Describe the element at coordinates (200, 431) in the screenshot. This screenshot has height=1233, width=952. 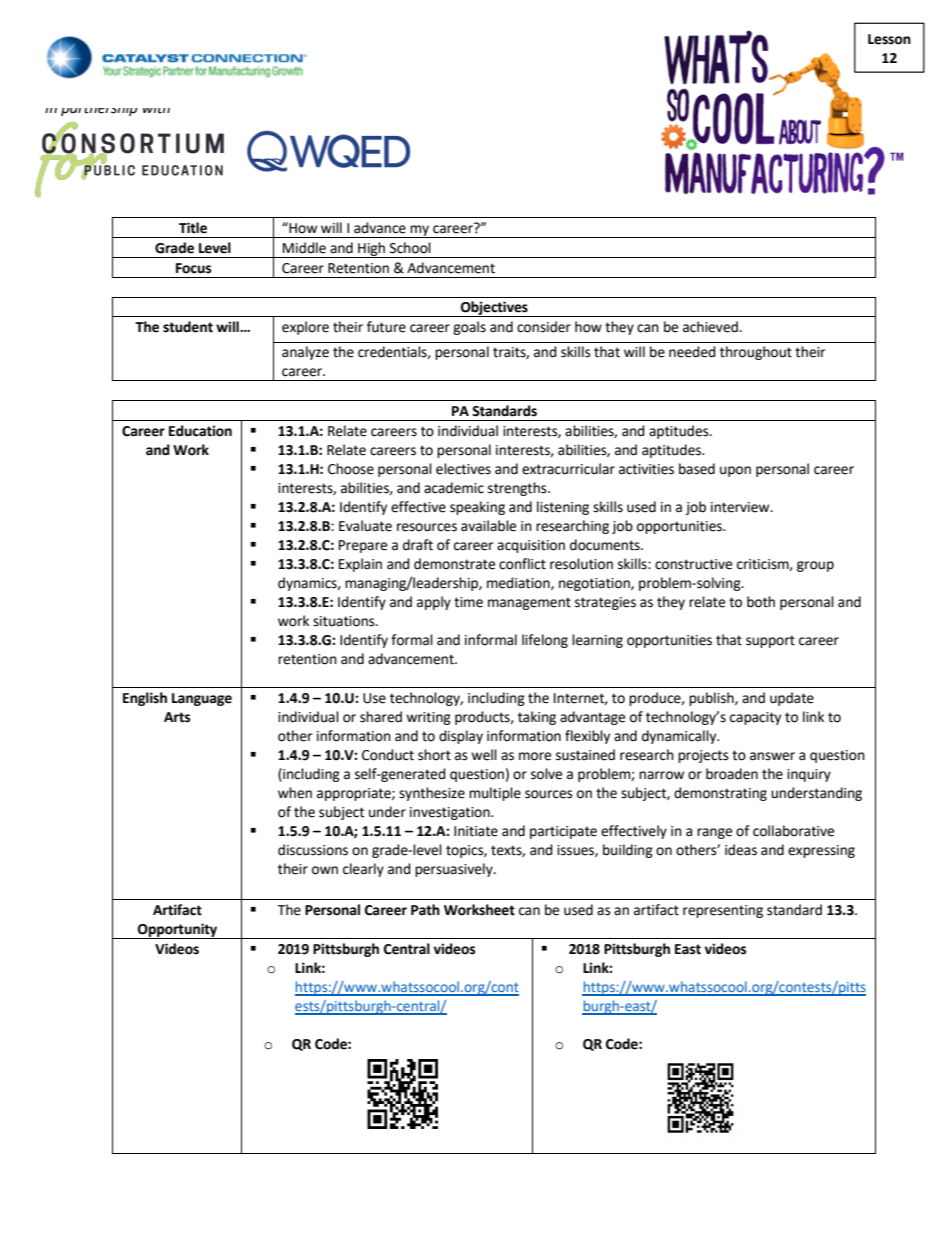
I see `Education` at that location.
